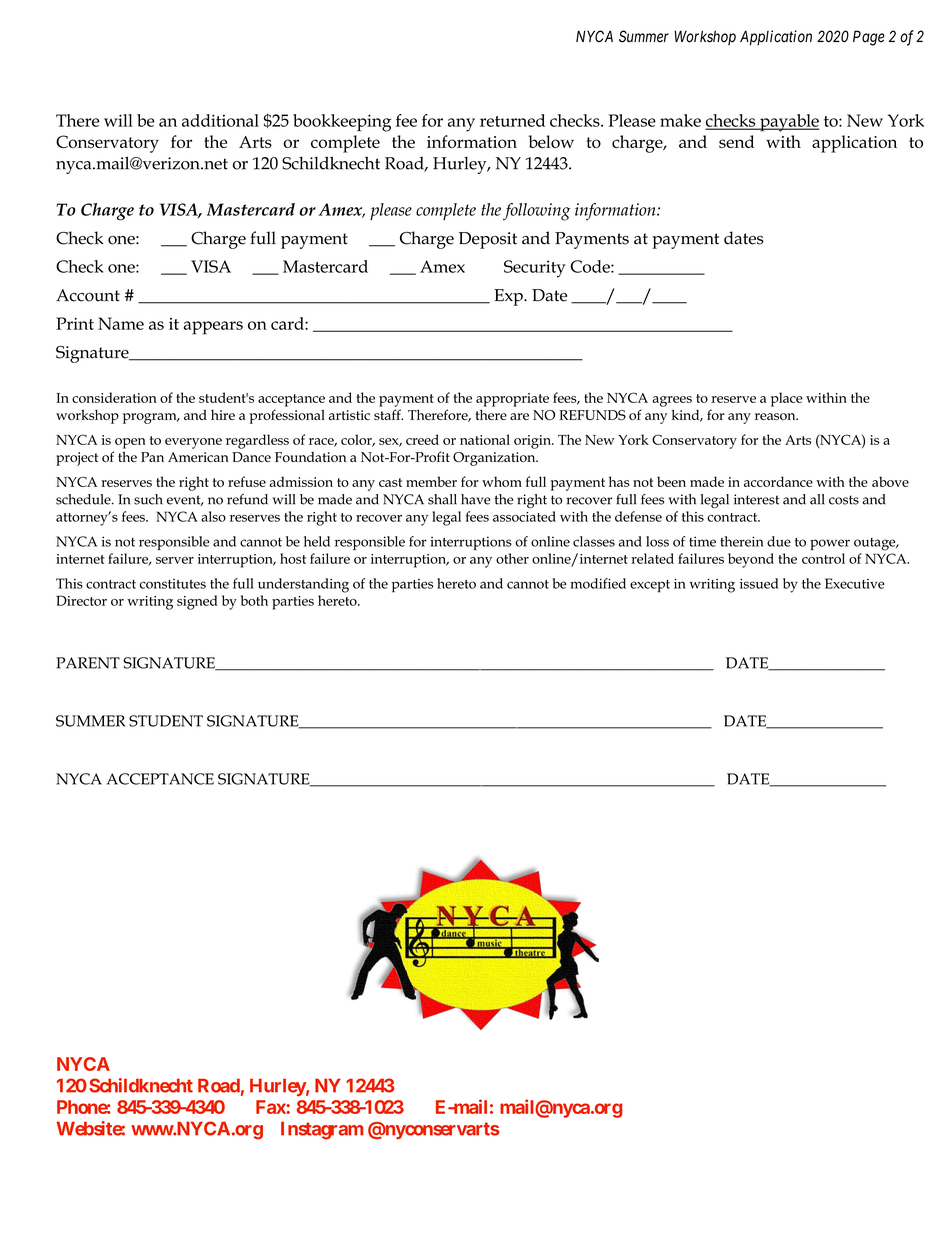 The height and width of the screenshot is (1233, 952). I want to click on payable, so click(788, 123).
